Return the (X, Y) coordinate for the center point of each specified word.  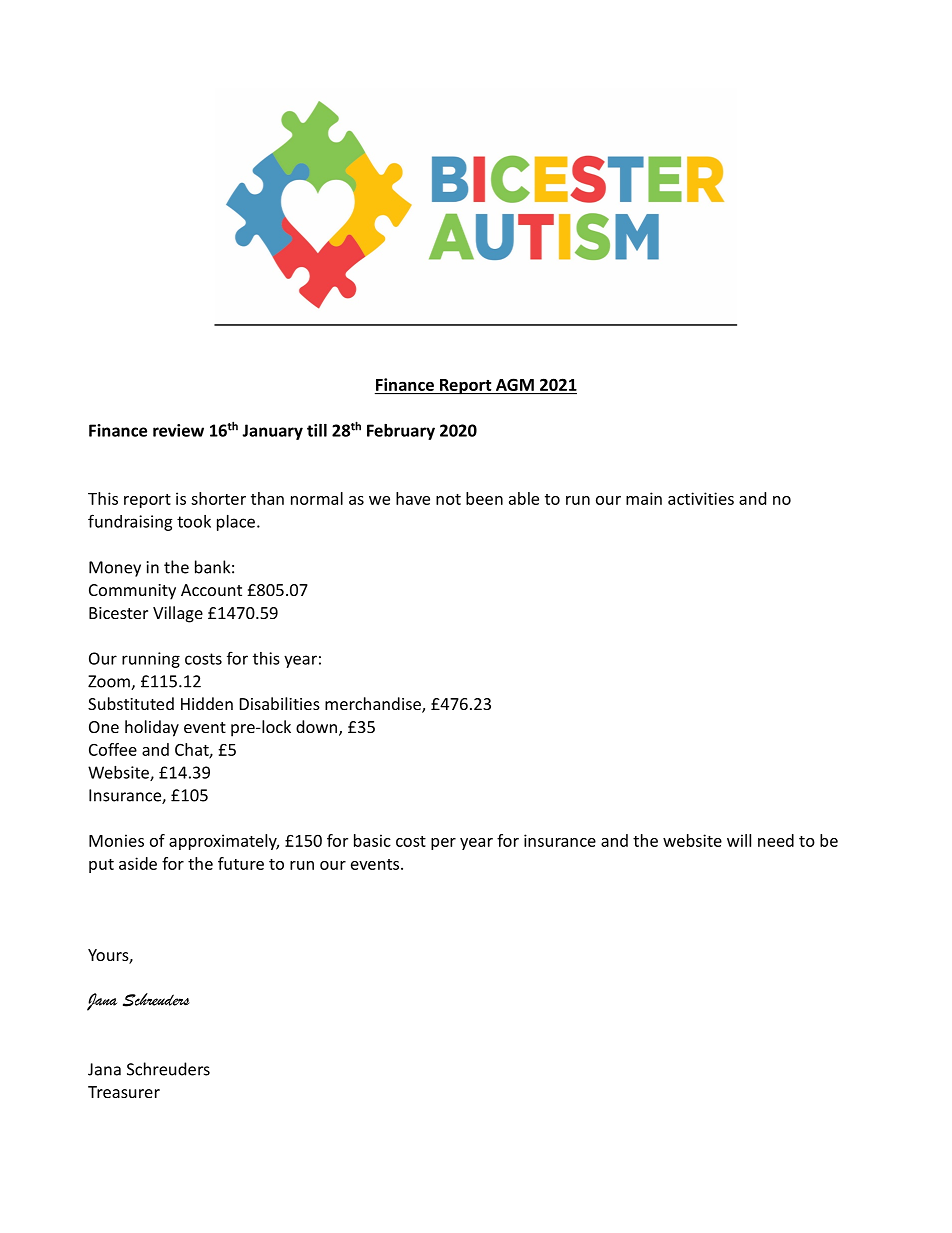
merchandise (374, 705)
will (739, 840)
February (401, 432)
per (443, 844)
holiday (152, 728)
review (178, 430)
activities (701, 498)
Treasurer (124, 1092)
